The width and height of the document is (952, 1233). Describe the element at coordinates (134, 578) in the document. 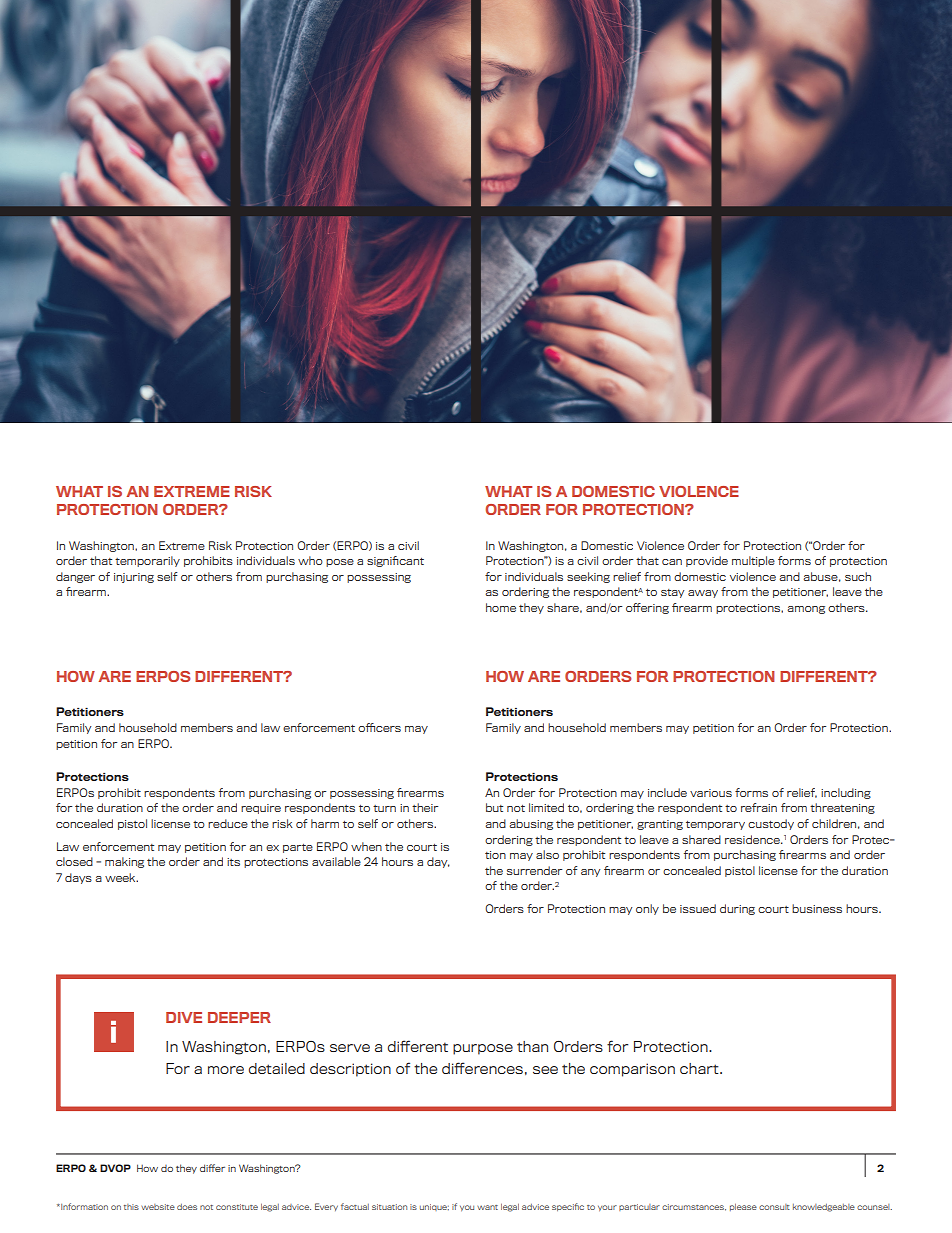

I see `injuring` at that location.
